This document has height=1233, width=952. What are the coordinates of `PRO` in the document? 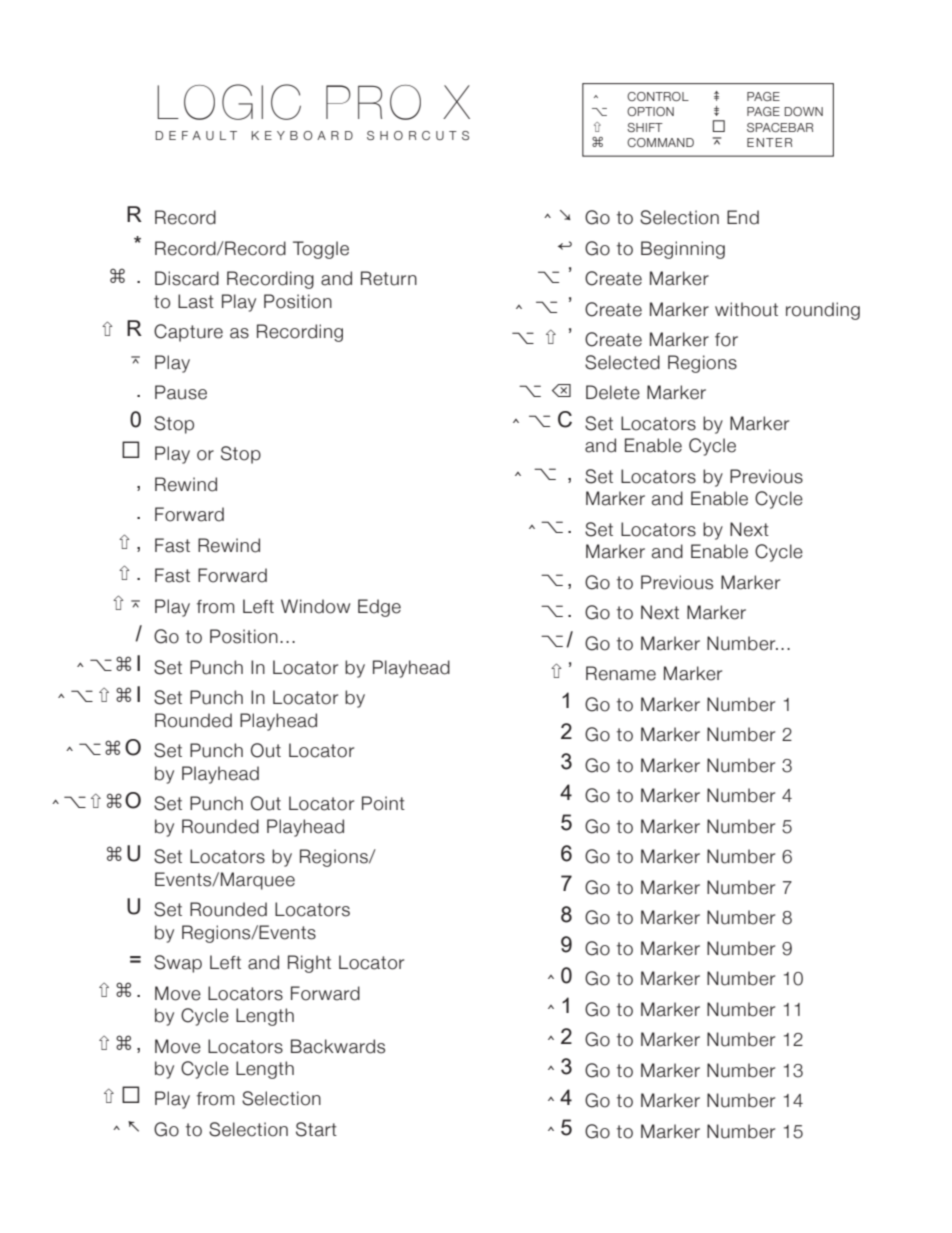 It's located at (373, 102).
